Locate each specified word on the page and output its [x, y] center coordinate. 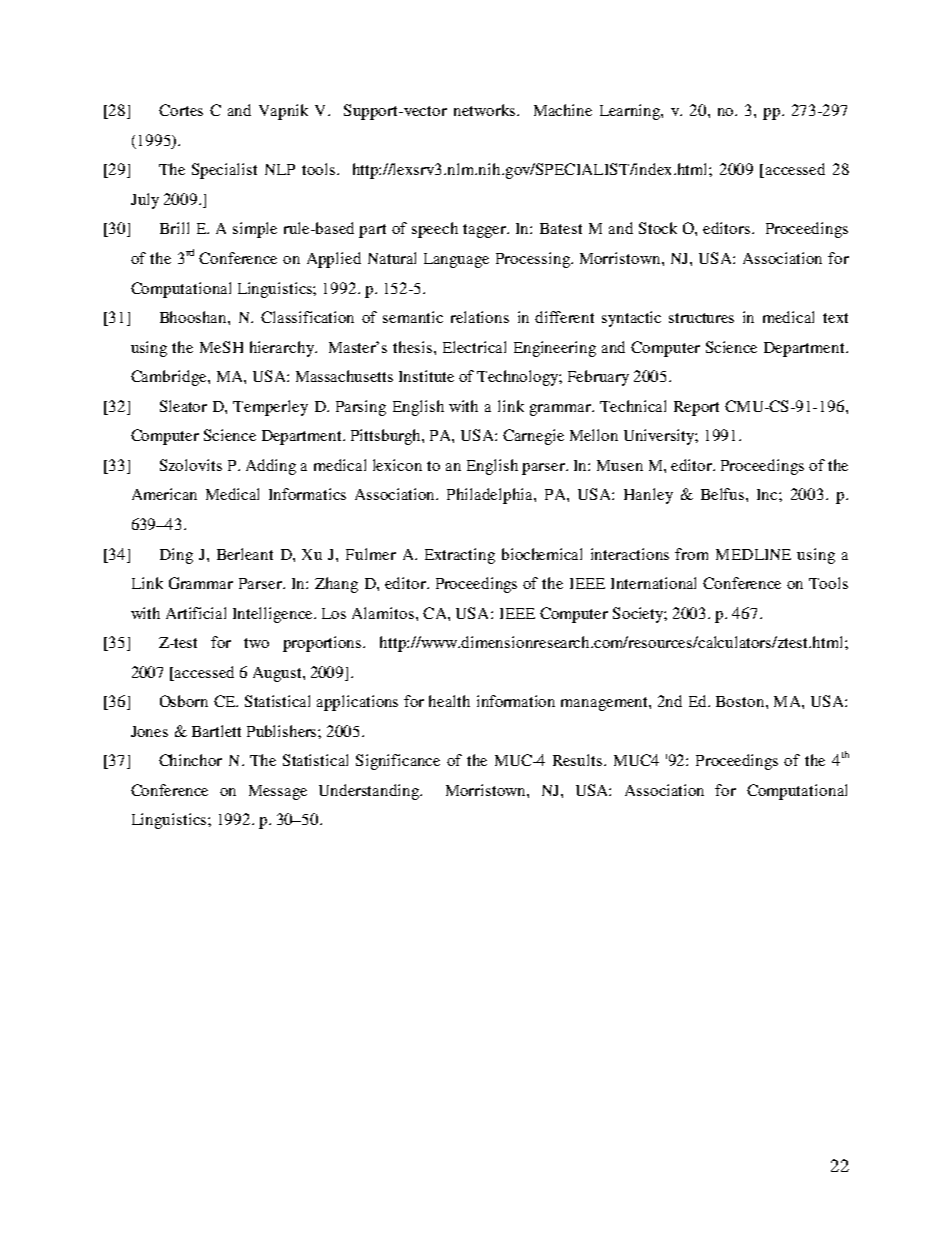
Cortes [181, 110]
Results [577, 760]
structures [701, 318]
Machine [563, 110]
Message [278, 792]
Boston [741, 701]
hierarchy [283, 349]
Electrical [474, 347]
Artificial [196, 613]
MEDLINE [753, 554]
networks [486, 110]
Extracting [460, 556]
